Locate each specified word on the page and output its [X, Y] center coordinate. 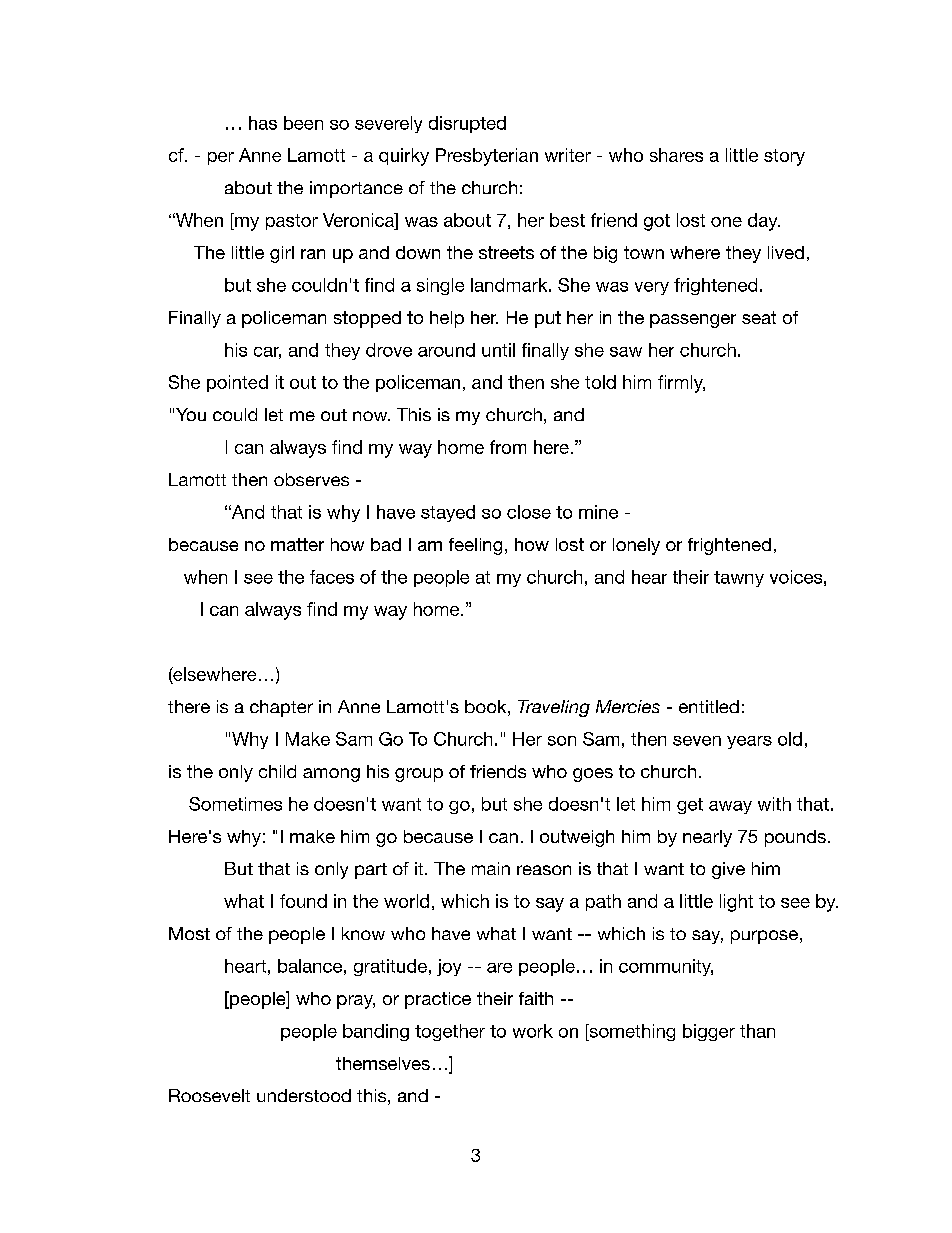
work [533, 1031]
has [263, 123]
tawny [739, 579]
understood [304, 1095]
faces [332, 577]
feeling [475, 546]
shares [676, 155]
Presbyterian [487, 157]
